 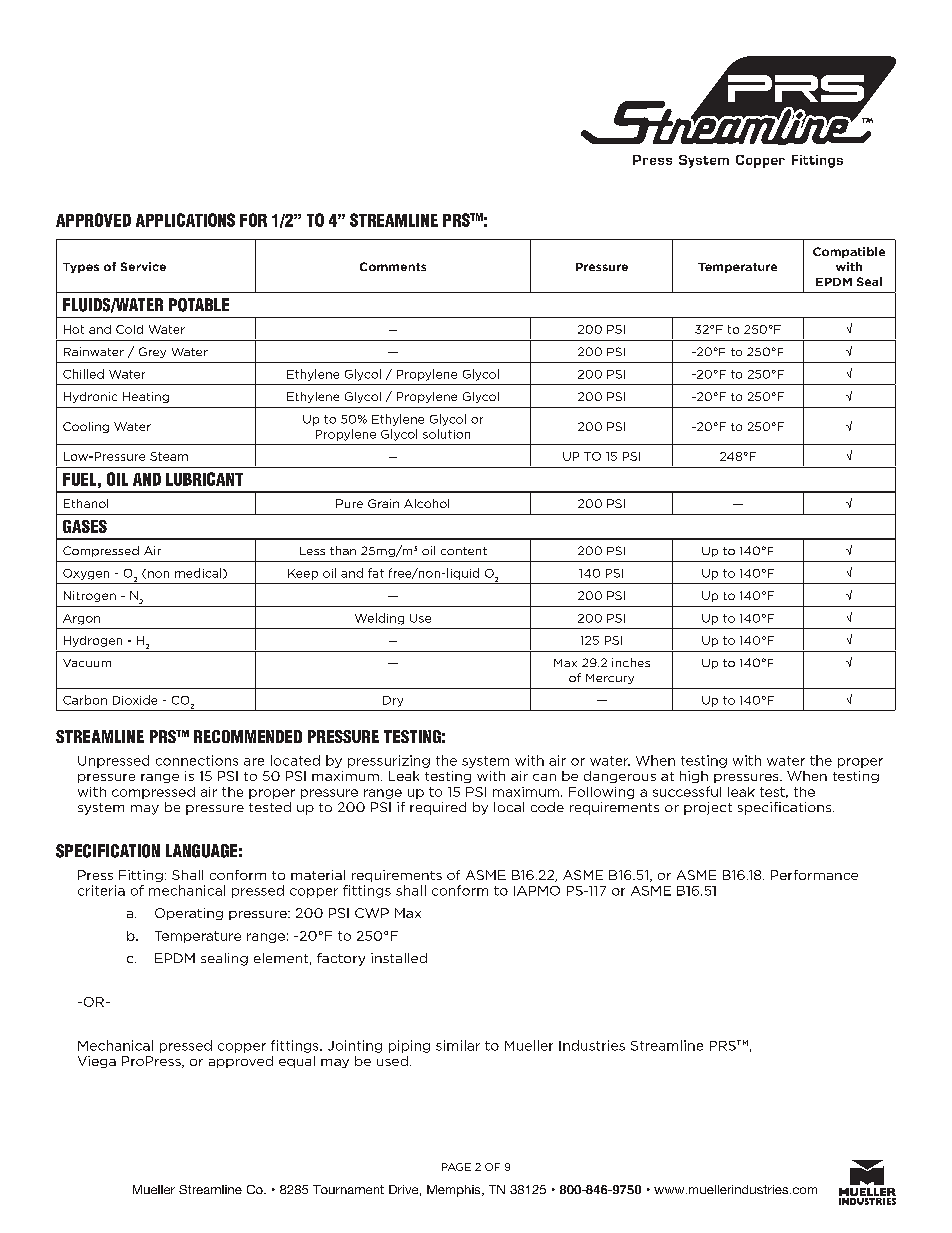 What do you see at coordinates (348, 1189) in the page?
I see `Tournament` at bounding box center [348, 1189].
